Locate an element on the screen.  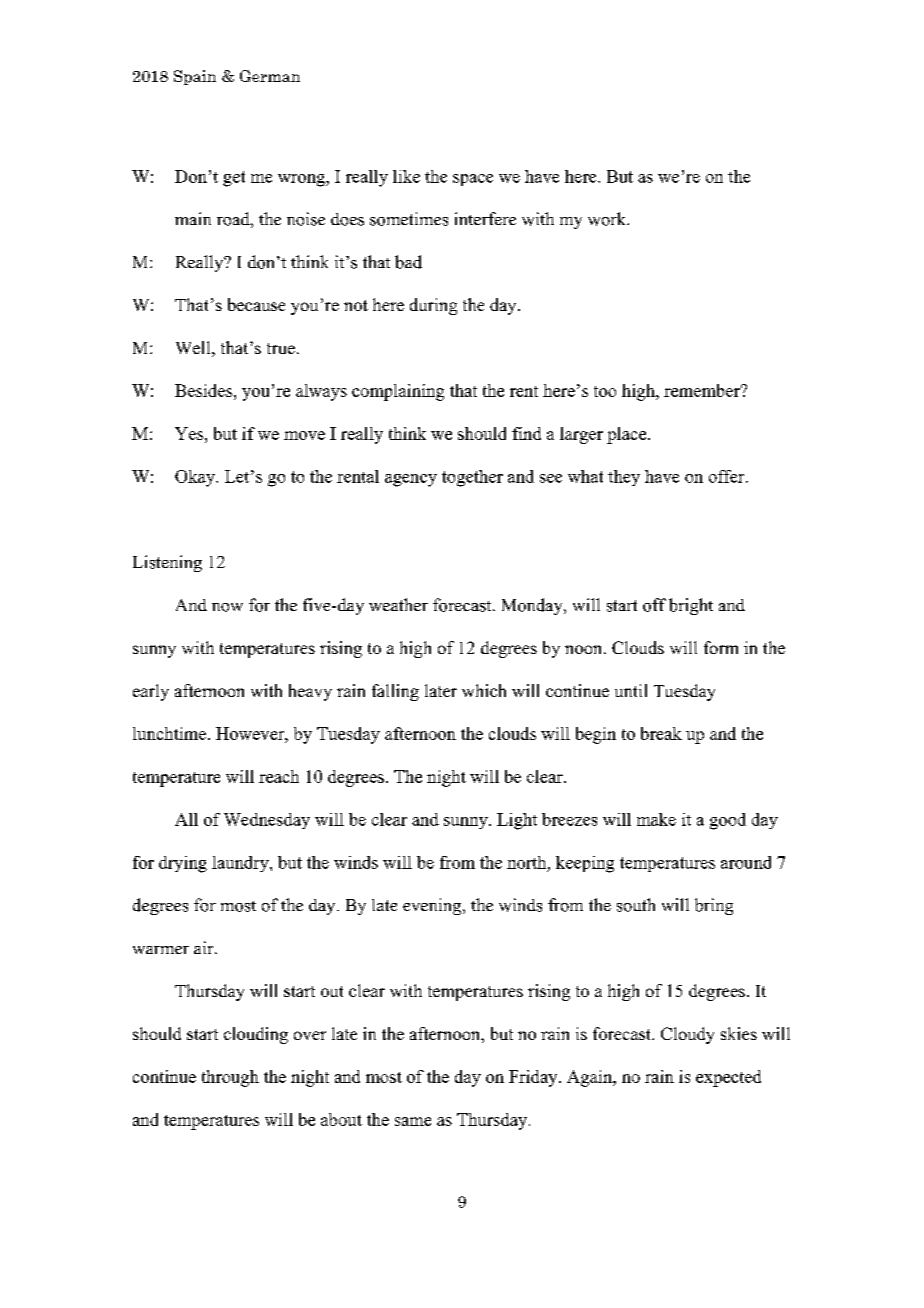
weather is located at coordinates (398, 604).
